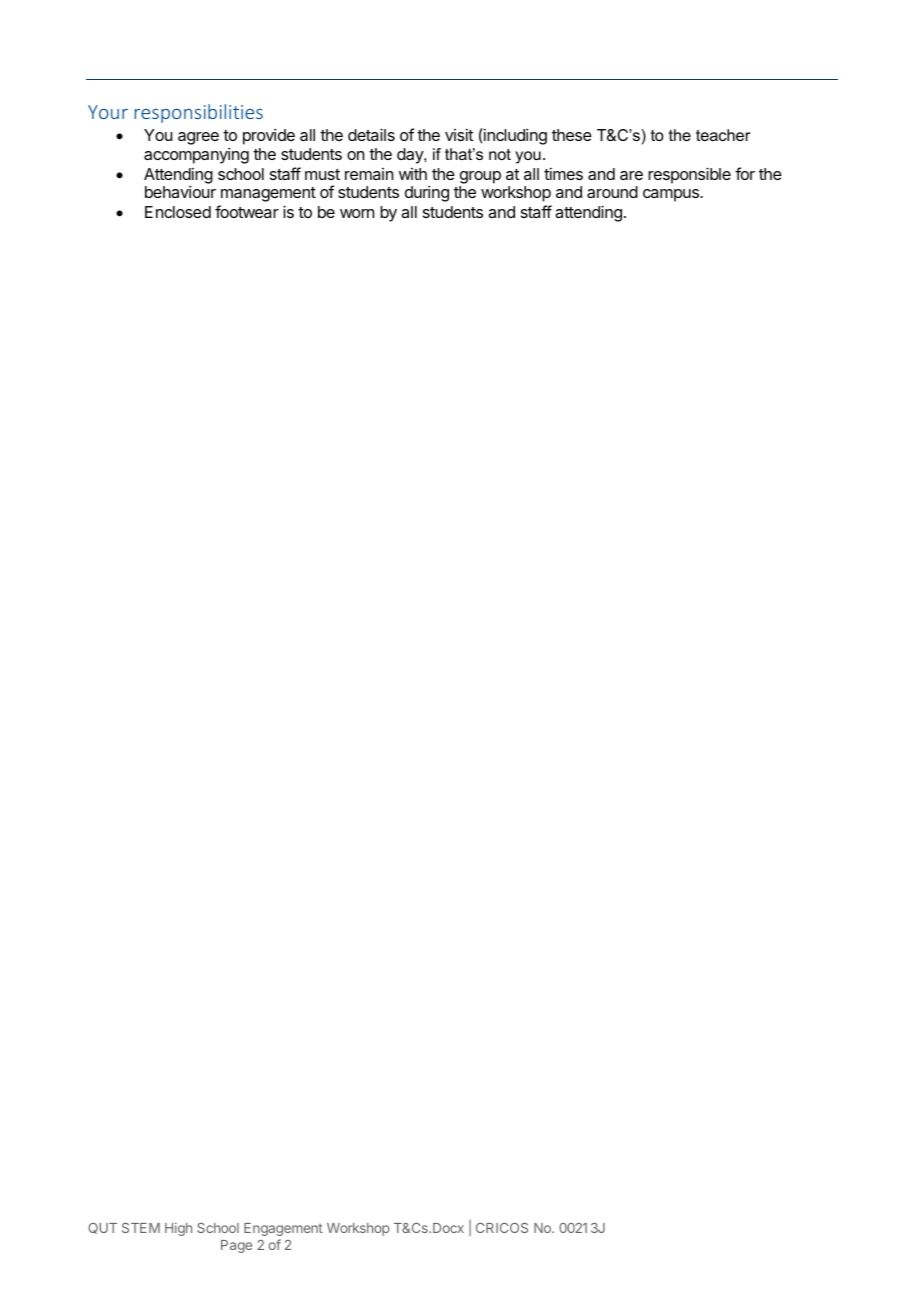 Image resolution: width=924 pixels, height=1308 pixels. Describe the element at coordinates (689, 175) in the document. I see `responsible` at that location.
